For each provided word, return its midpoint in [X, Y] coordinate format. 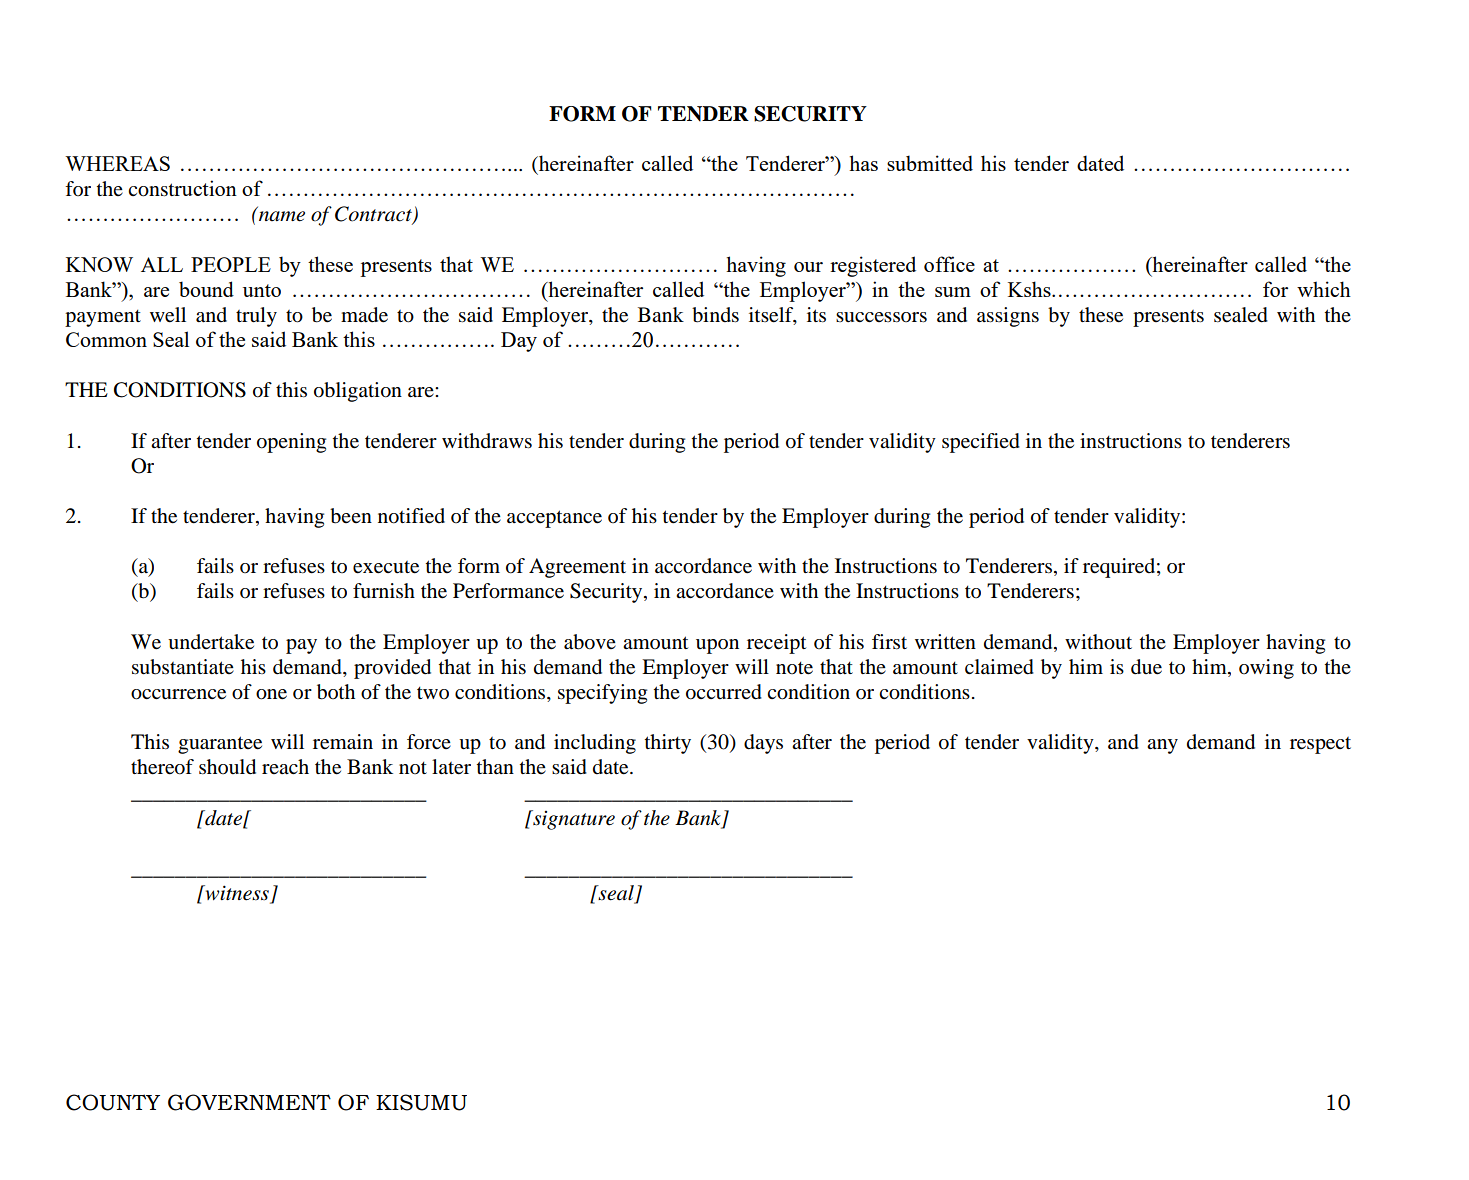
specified [981, 443]
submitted [930, 163]
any [1162, 746]
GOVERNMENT [249, 1102]
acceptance [554, 519]
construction [182, 188]
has [863, 163]
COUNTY [113, 1102]
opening [291, 443]
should [227, 767]
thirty [668, 744]
